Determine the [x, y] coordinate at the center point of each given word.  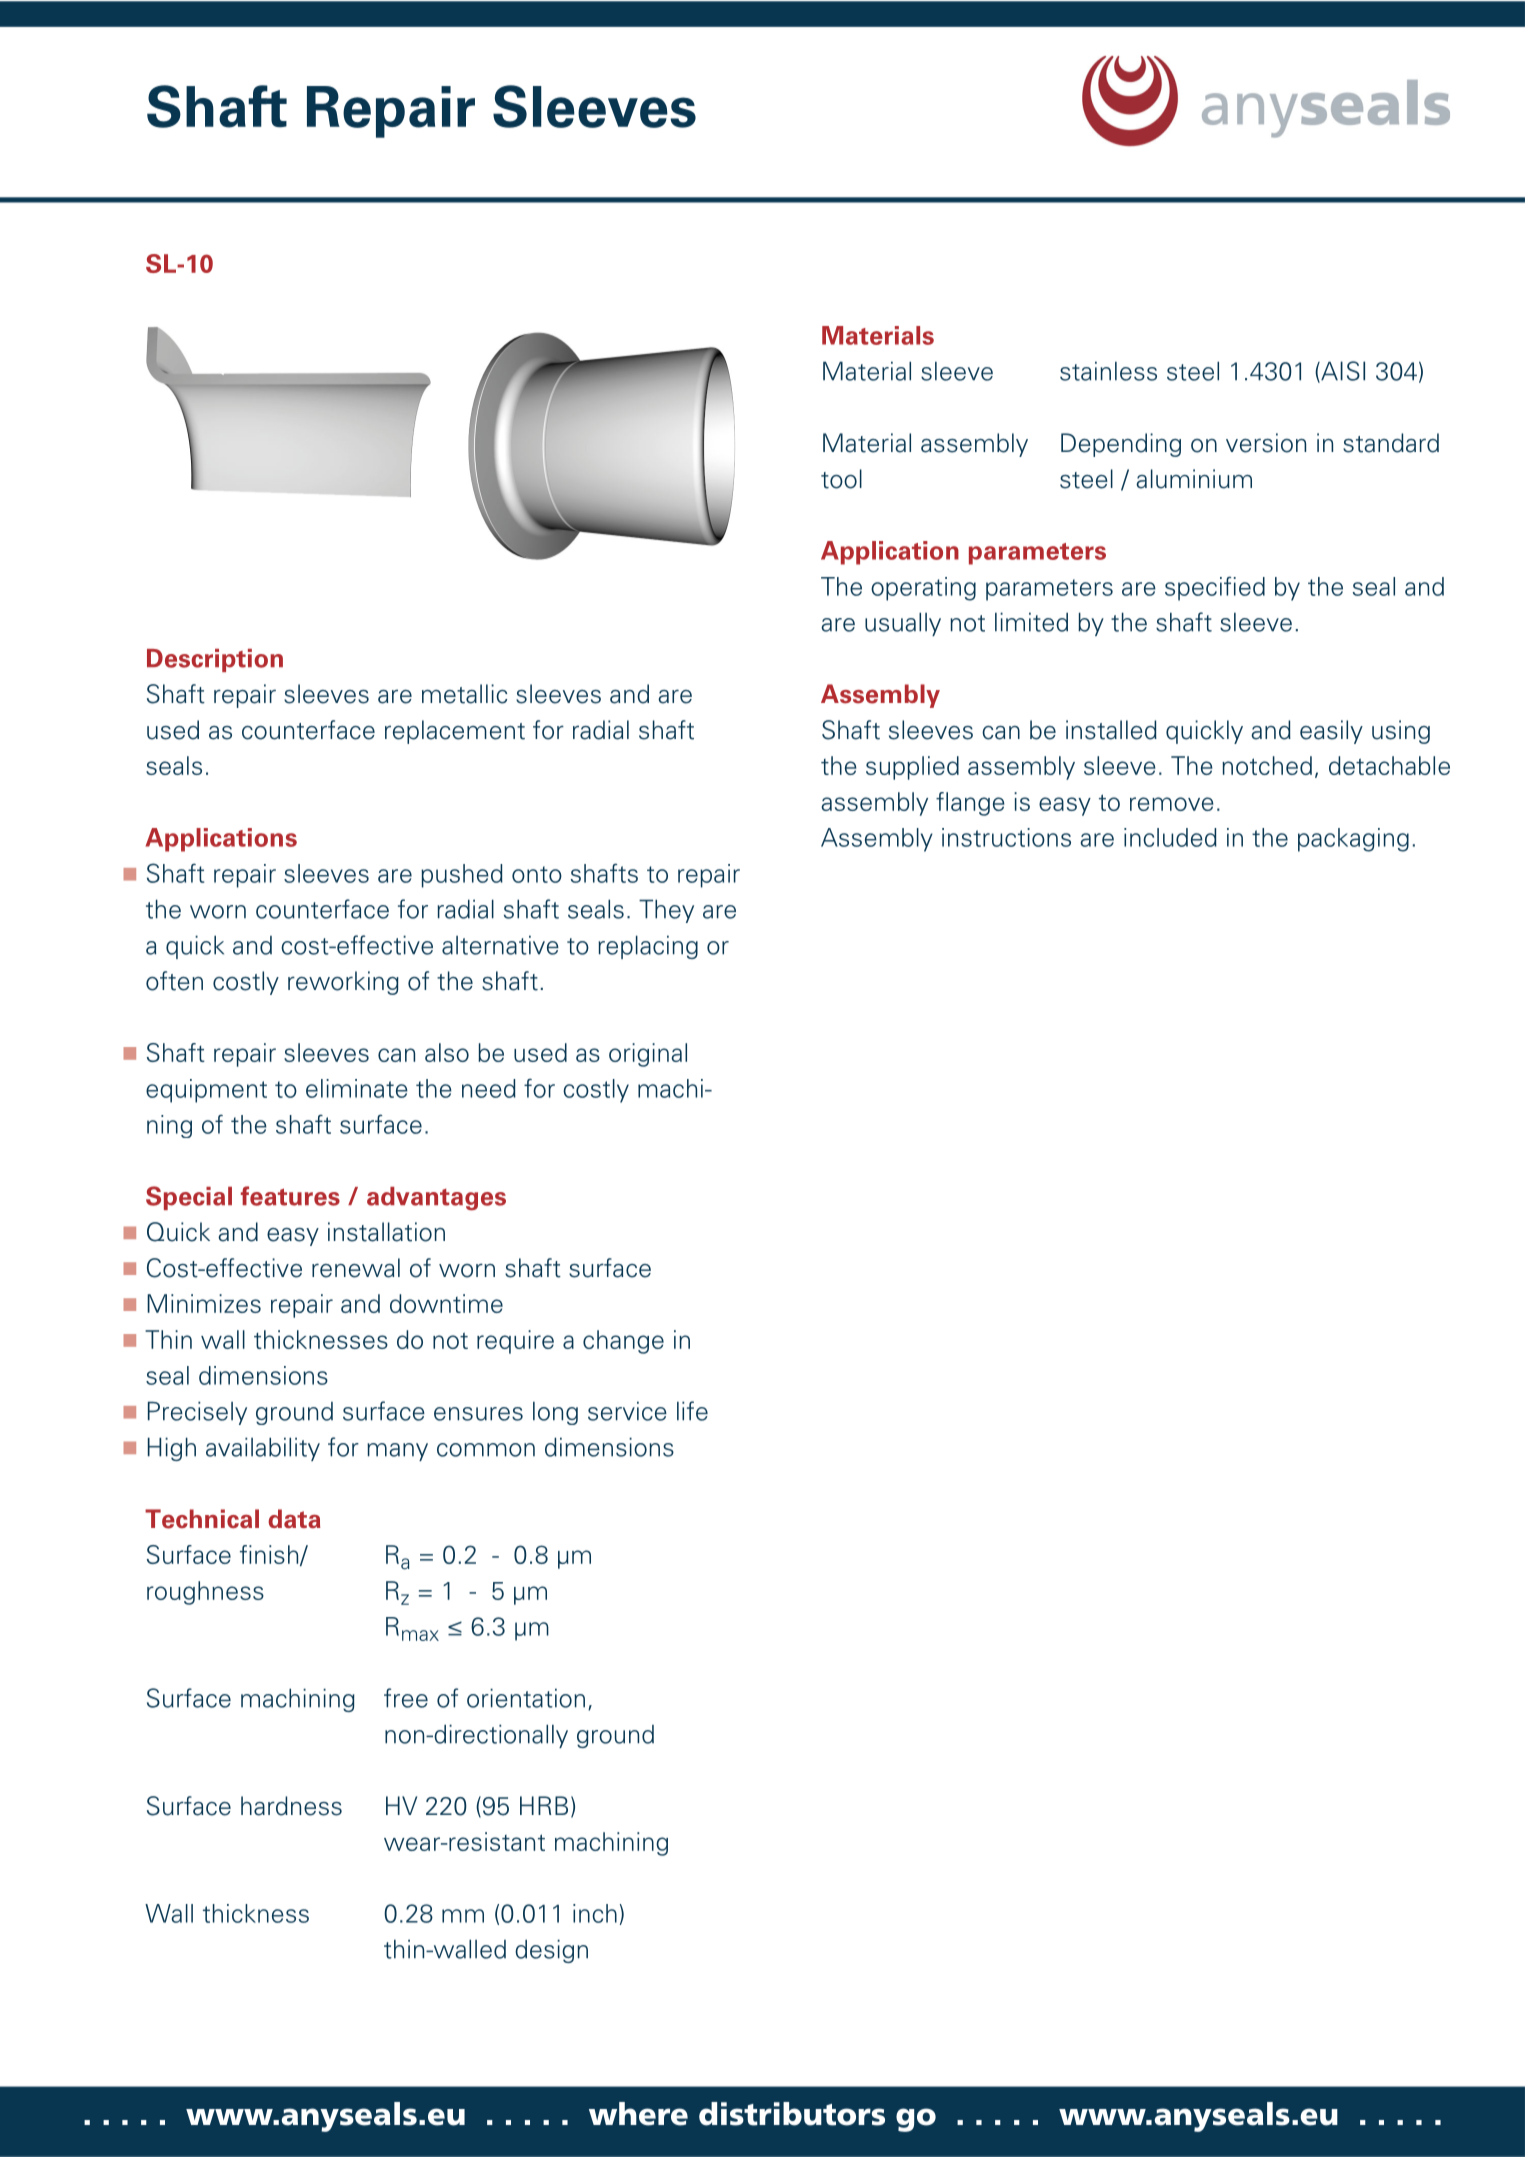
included [1170, 837]
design [551, 1951]
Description [215, 660]
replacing [648, 947]
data [294, 1519]
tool [841, 479]
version [1266, 443]
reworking [343, 983]
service [627, 1411]
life [692, 1411]
